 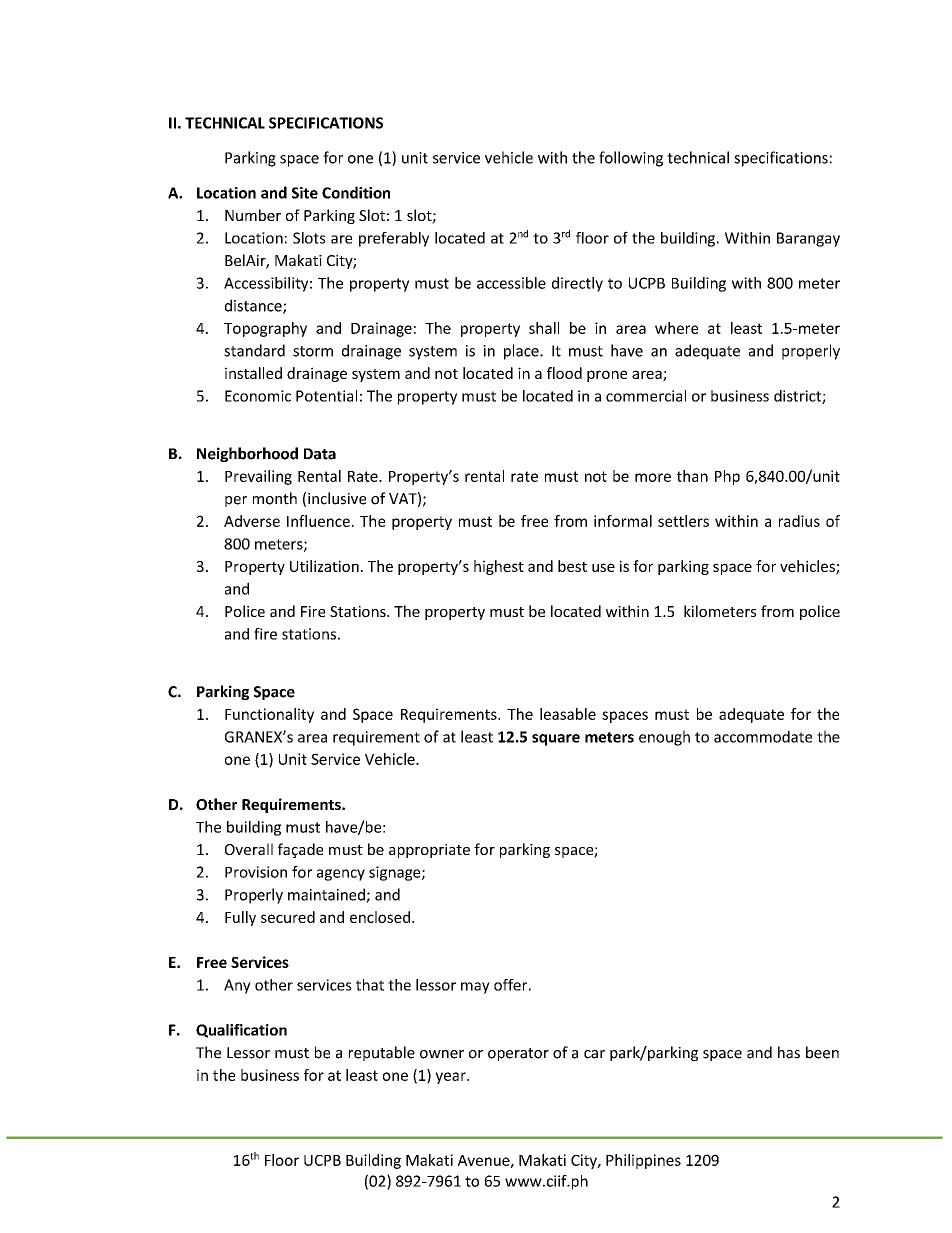 I want to click on operator, so click(x=518, y=1054).
